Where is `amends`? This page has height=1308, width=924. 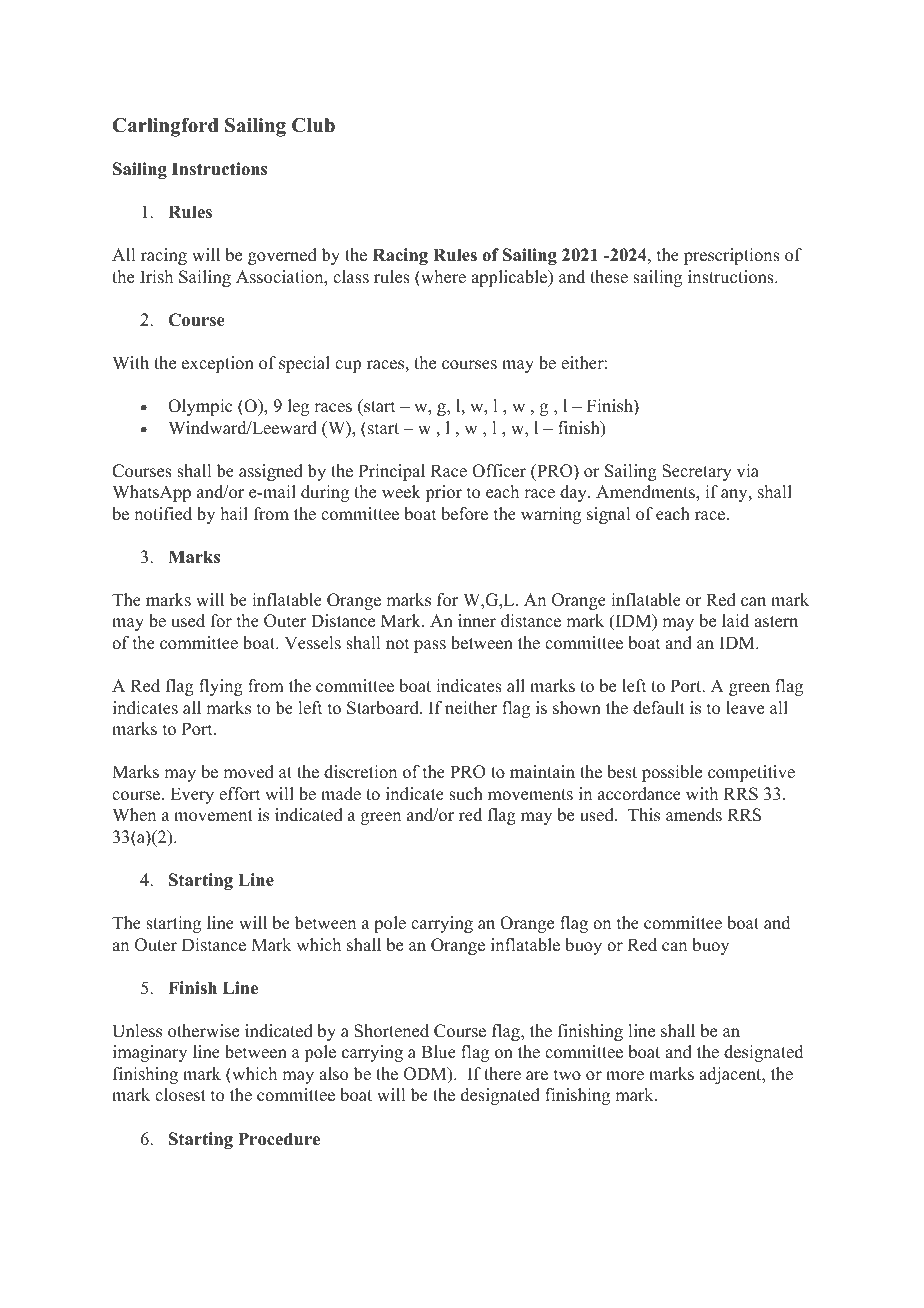
amends is located at coordinates (694, 815).
